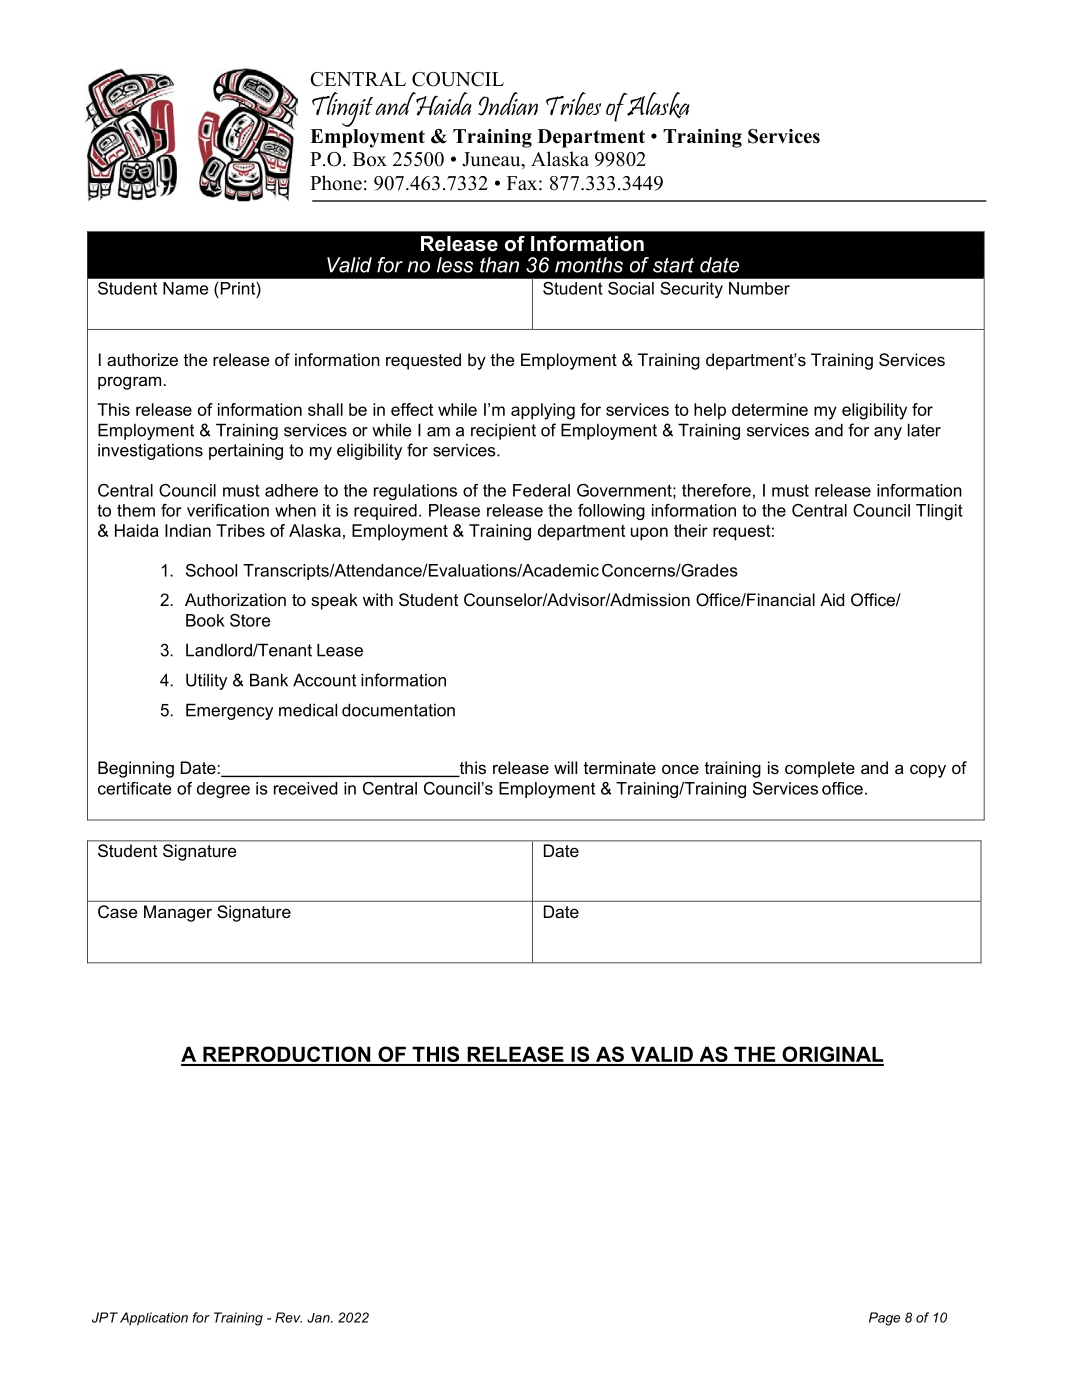  Describe the element at coordinates (178, 913) in the page. I see `Manager` at that location.
